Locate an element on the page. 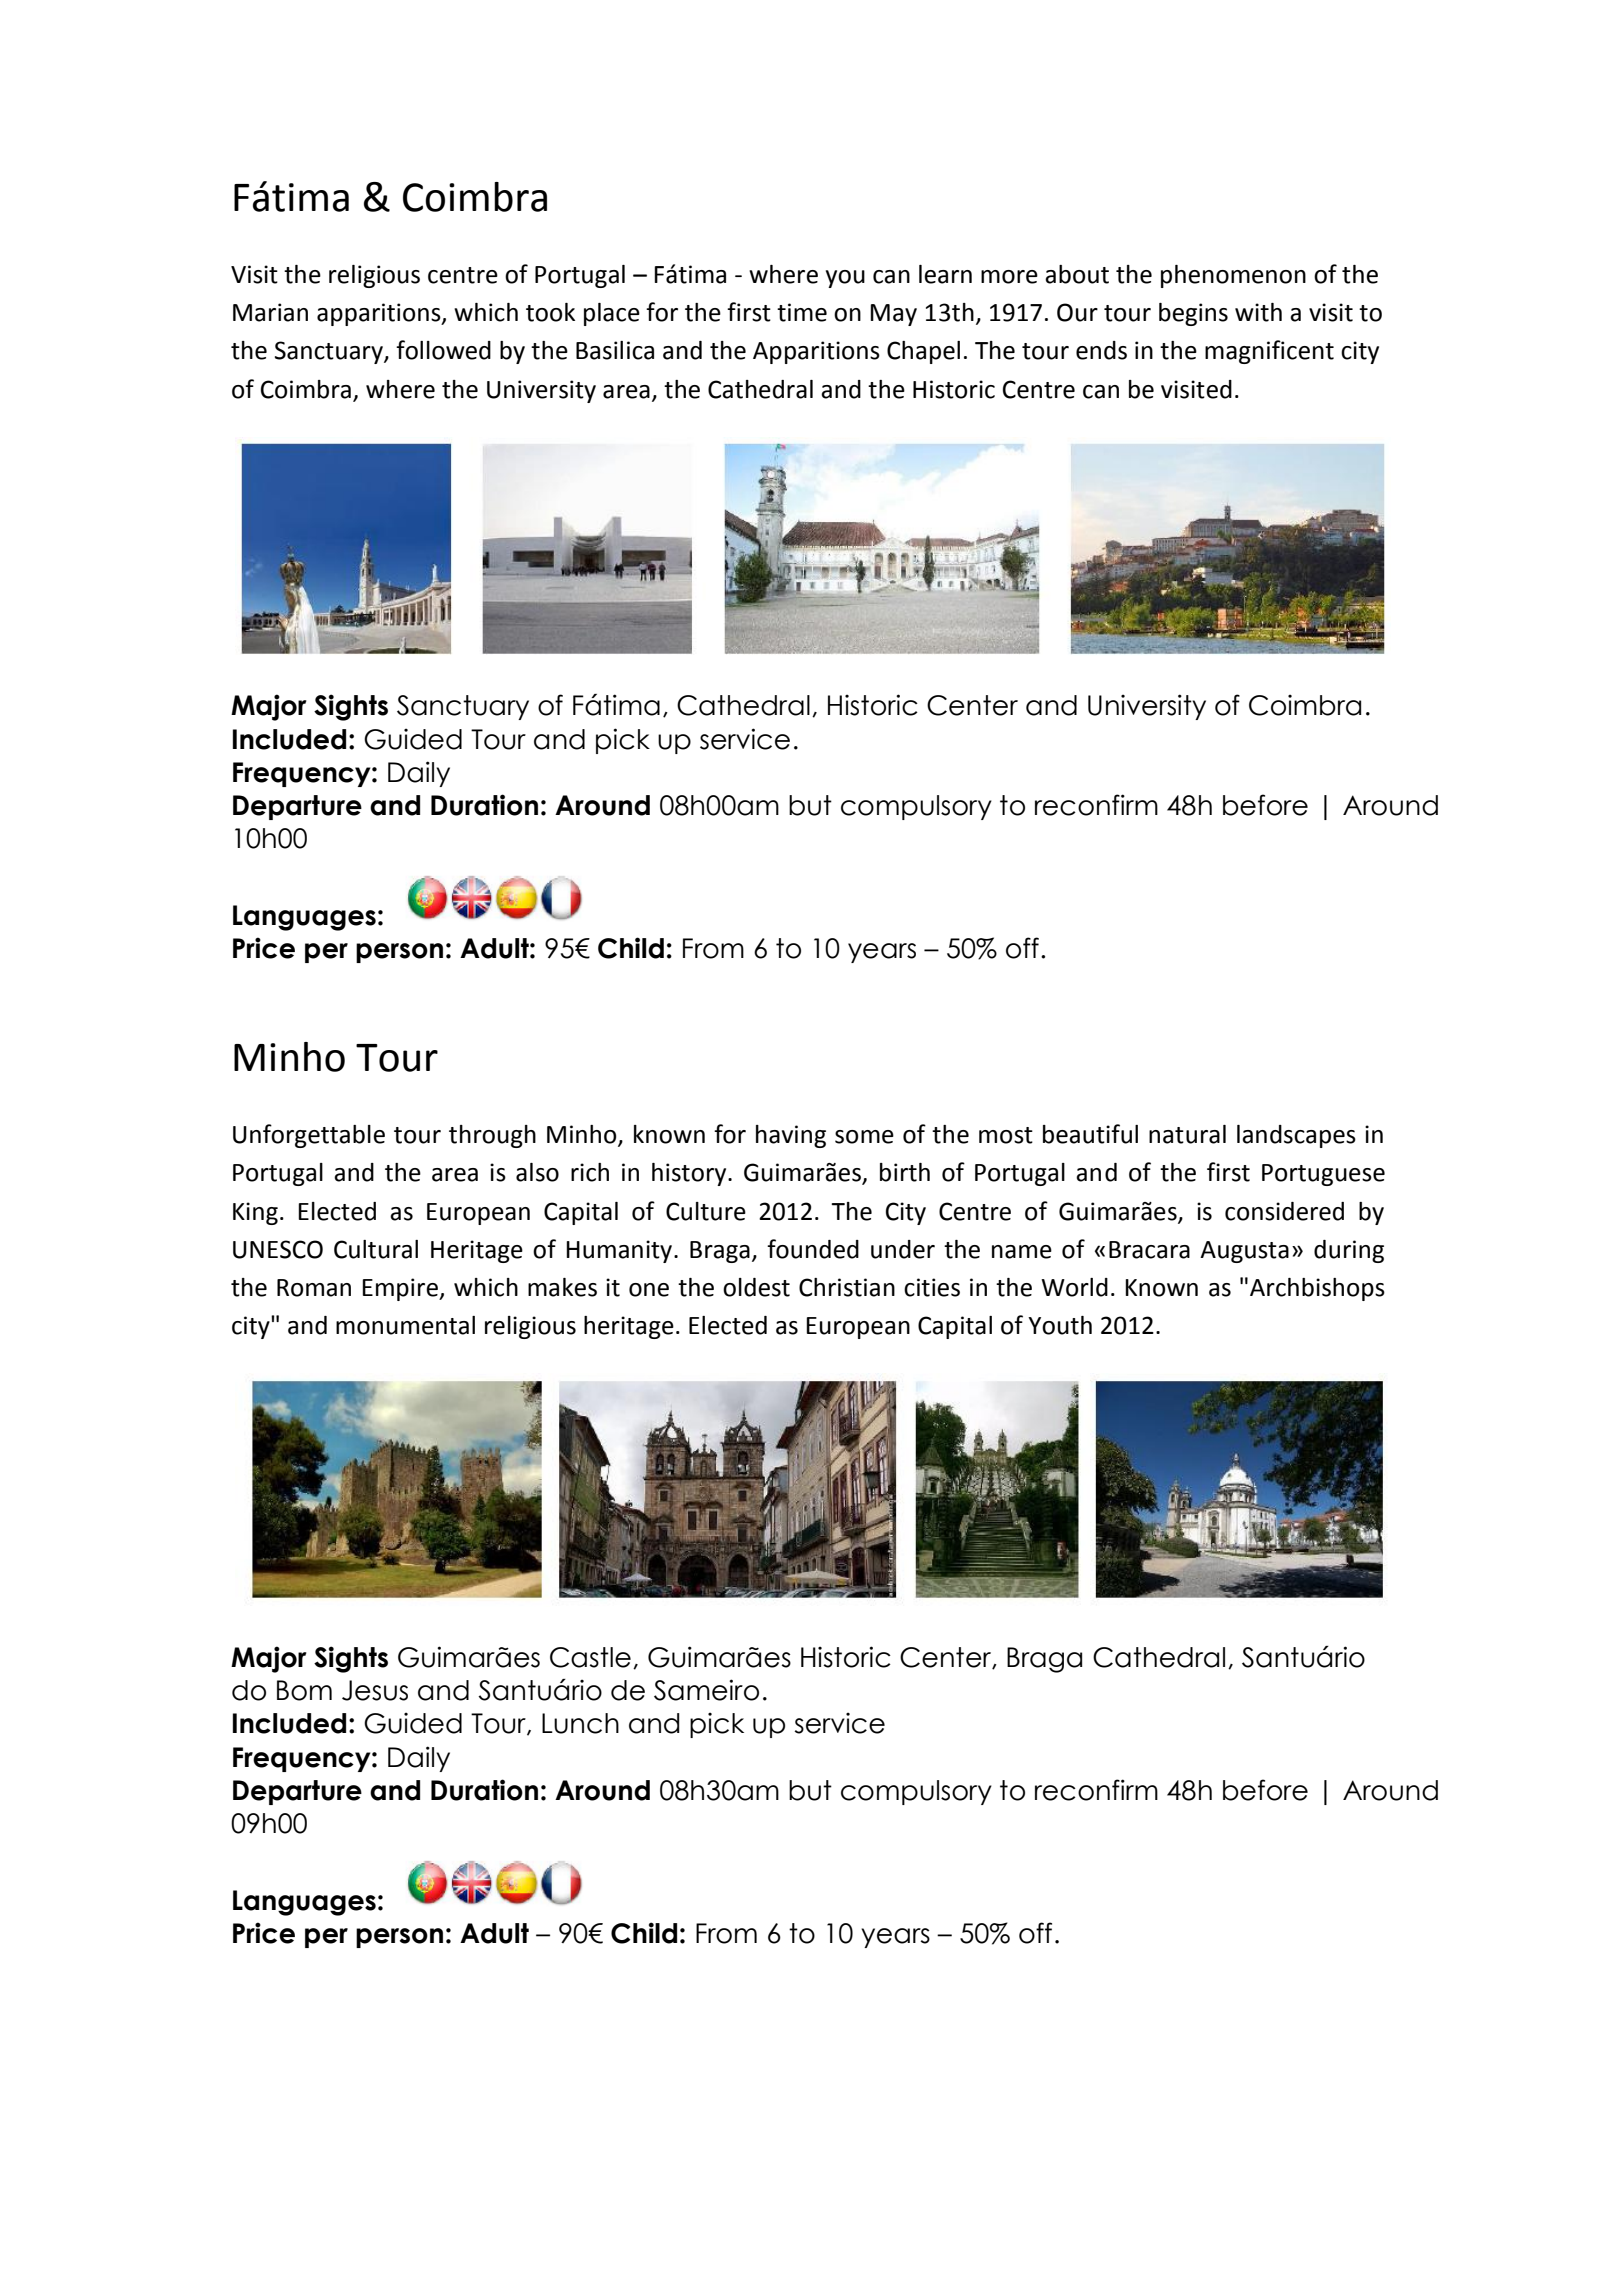 The width and height of the page is (1617, 2287). followed is located at coordinates (443, 350).
